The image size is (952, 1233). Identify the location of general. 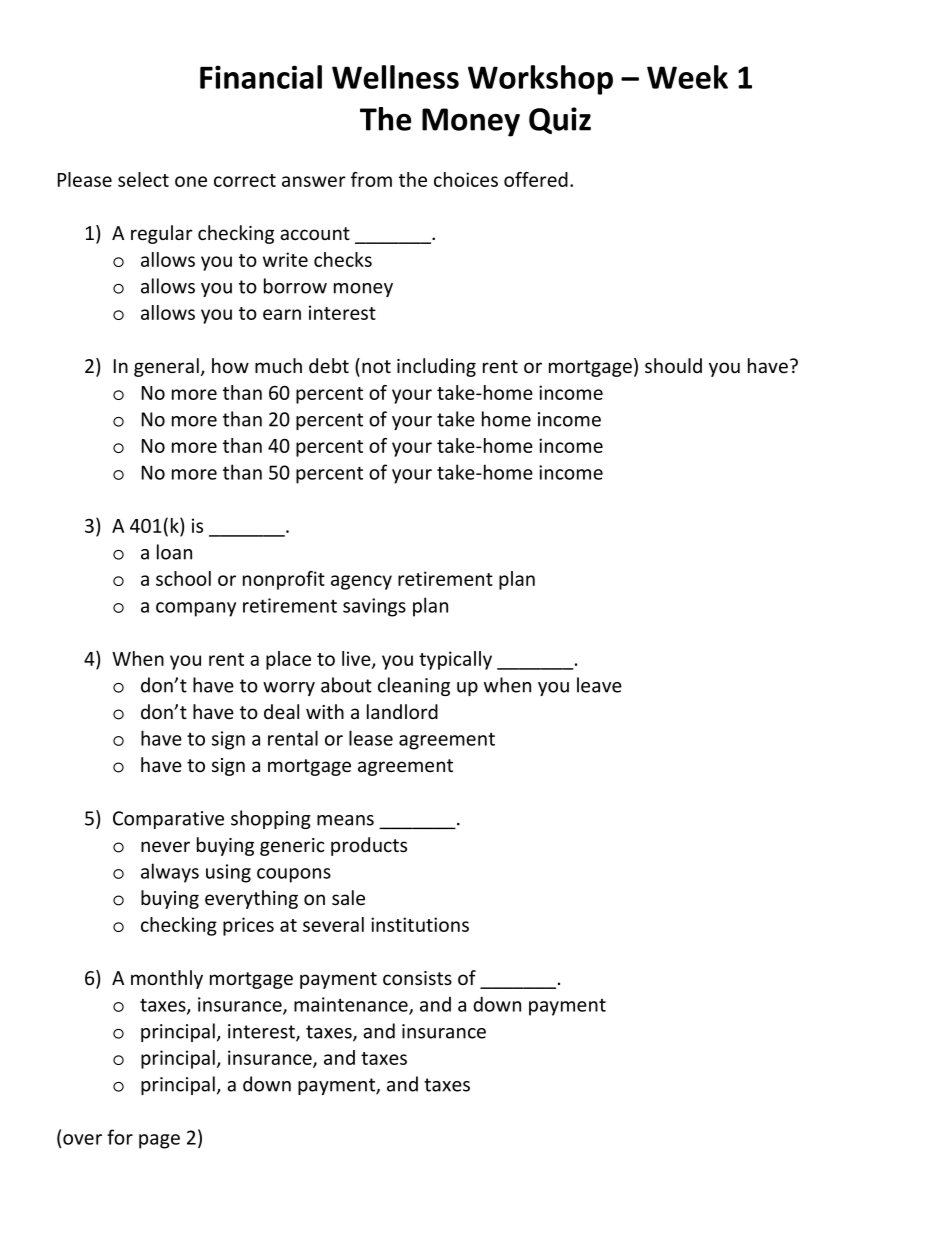
(166, 367).
